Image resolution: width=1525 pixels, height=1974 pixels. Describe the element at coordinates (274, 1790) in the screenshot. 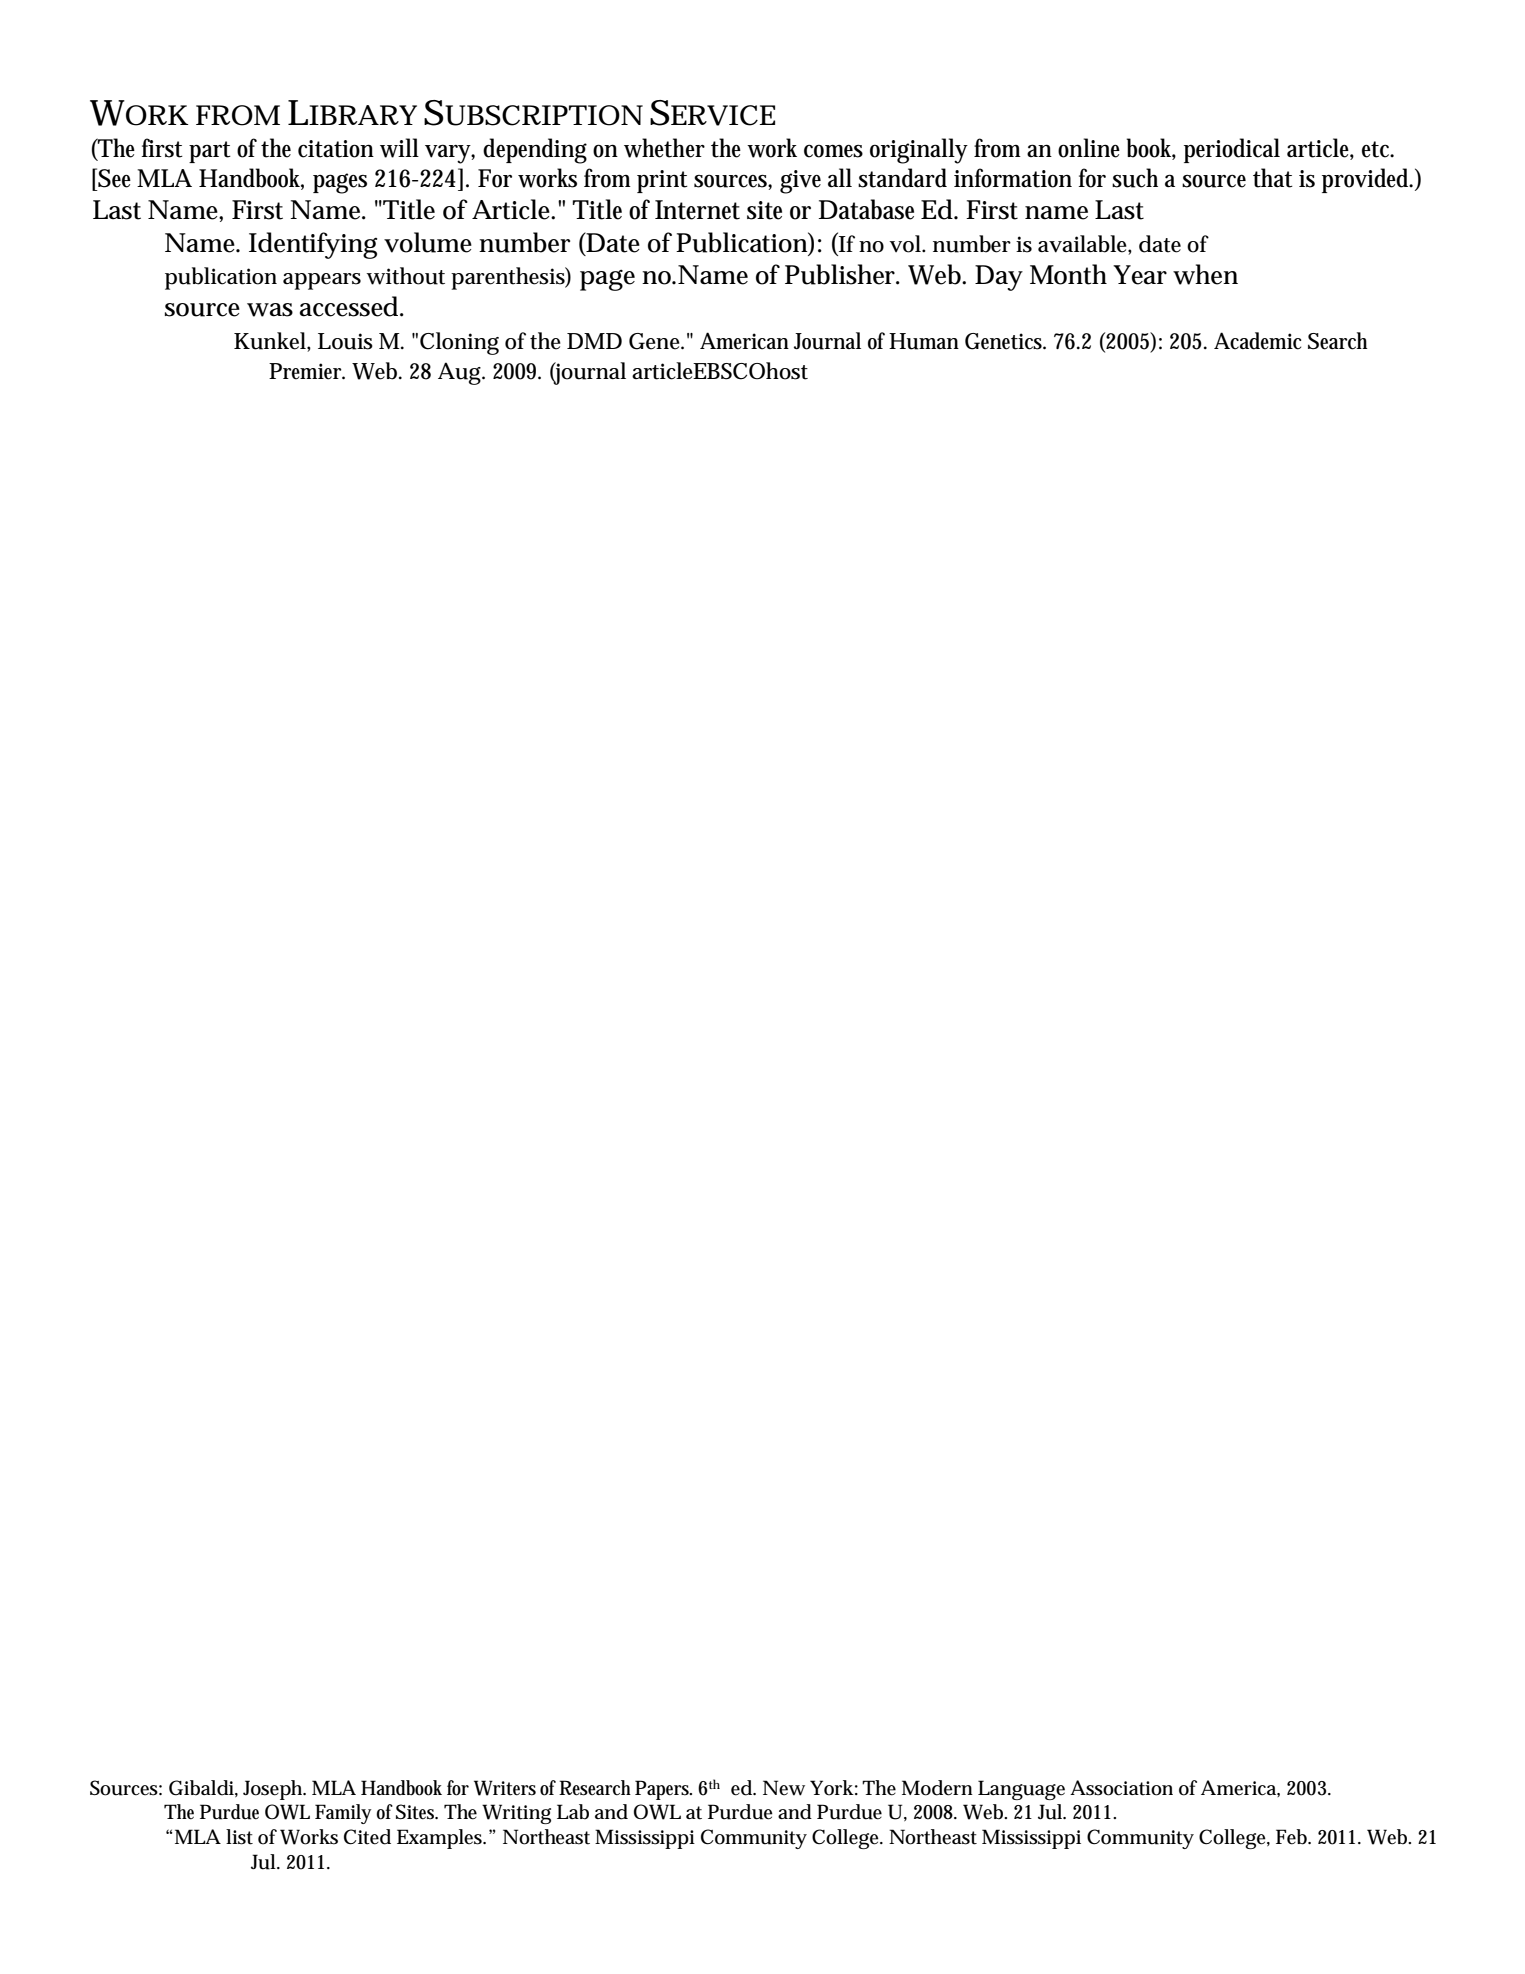

I see `Joseph` at that location.
